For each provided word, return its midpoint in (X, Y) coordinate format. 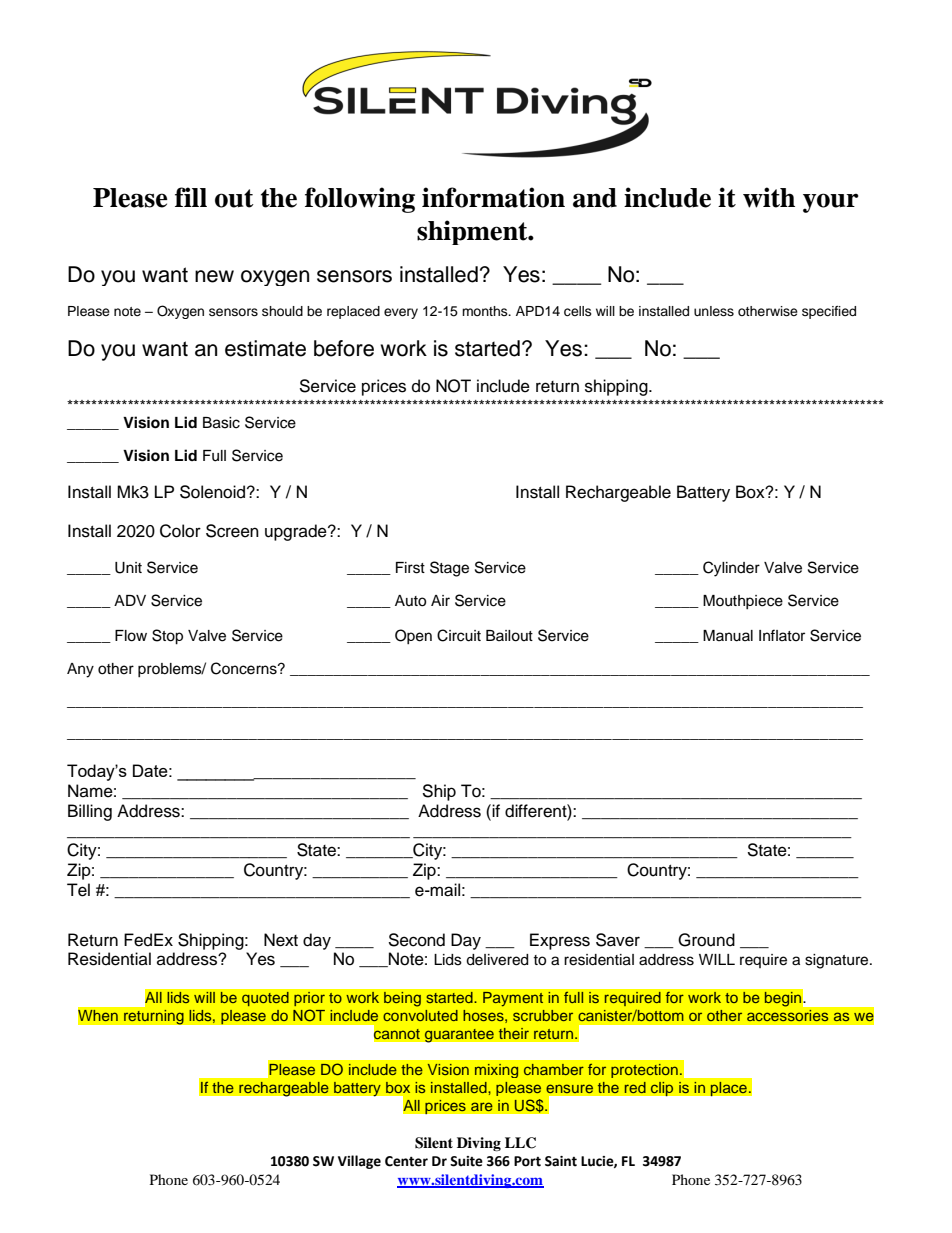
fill (191, 197)
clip (662, 1088)
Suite (466, 1161)
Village (359, 1162)
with (769, 197)
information (493, 197)
